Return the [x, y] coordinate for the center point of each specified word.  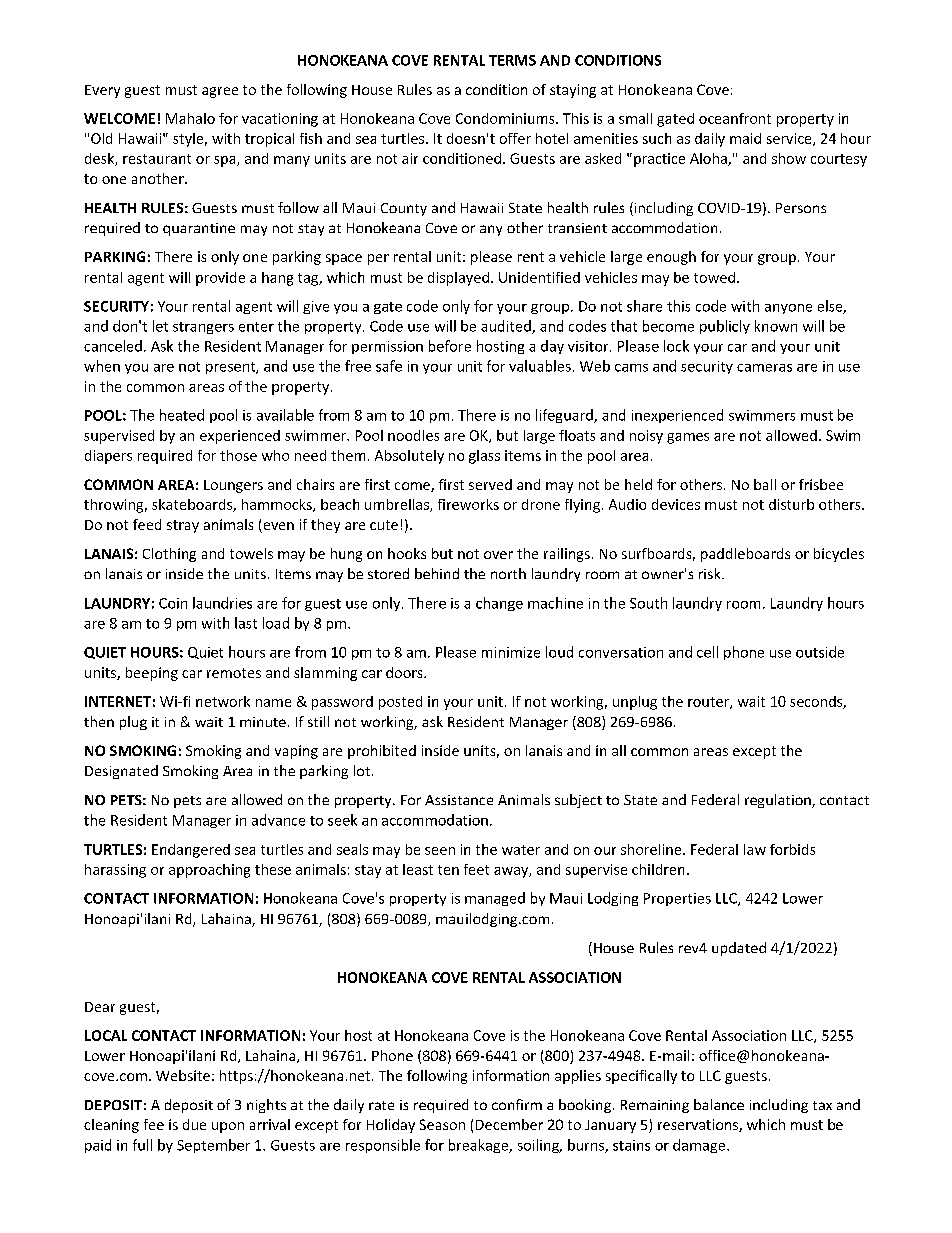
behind [437, 573]
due [194, 1124]
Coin [173, 603]
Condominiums [506, 118]
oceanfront [735, 118]
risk [711, 573]
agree [220, 92]
